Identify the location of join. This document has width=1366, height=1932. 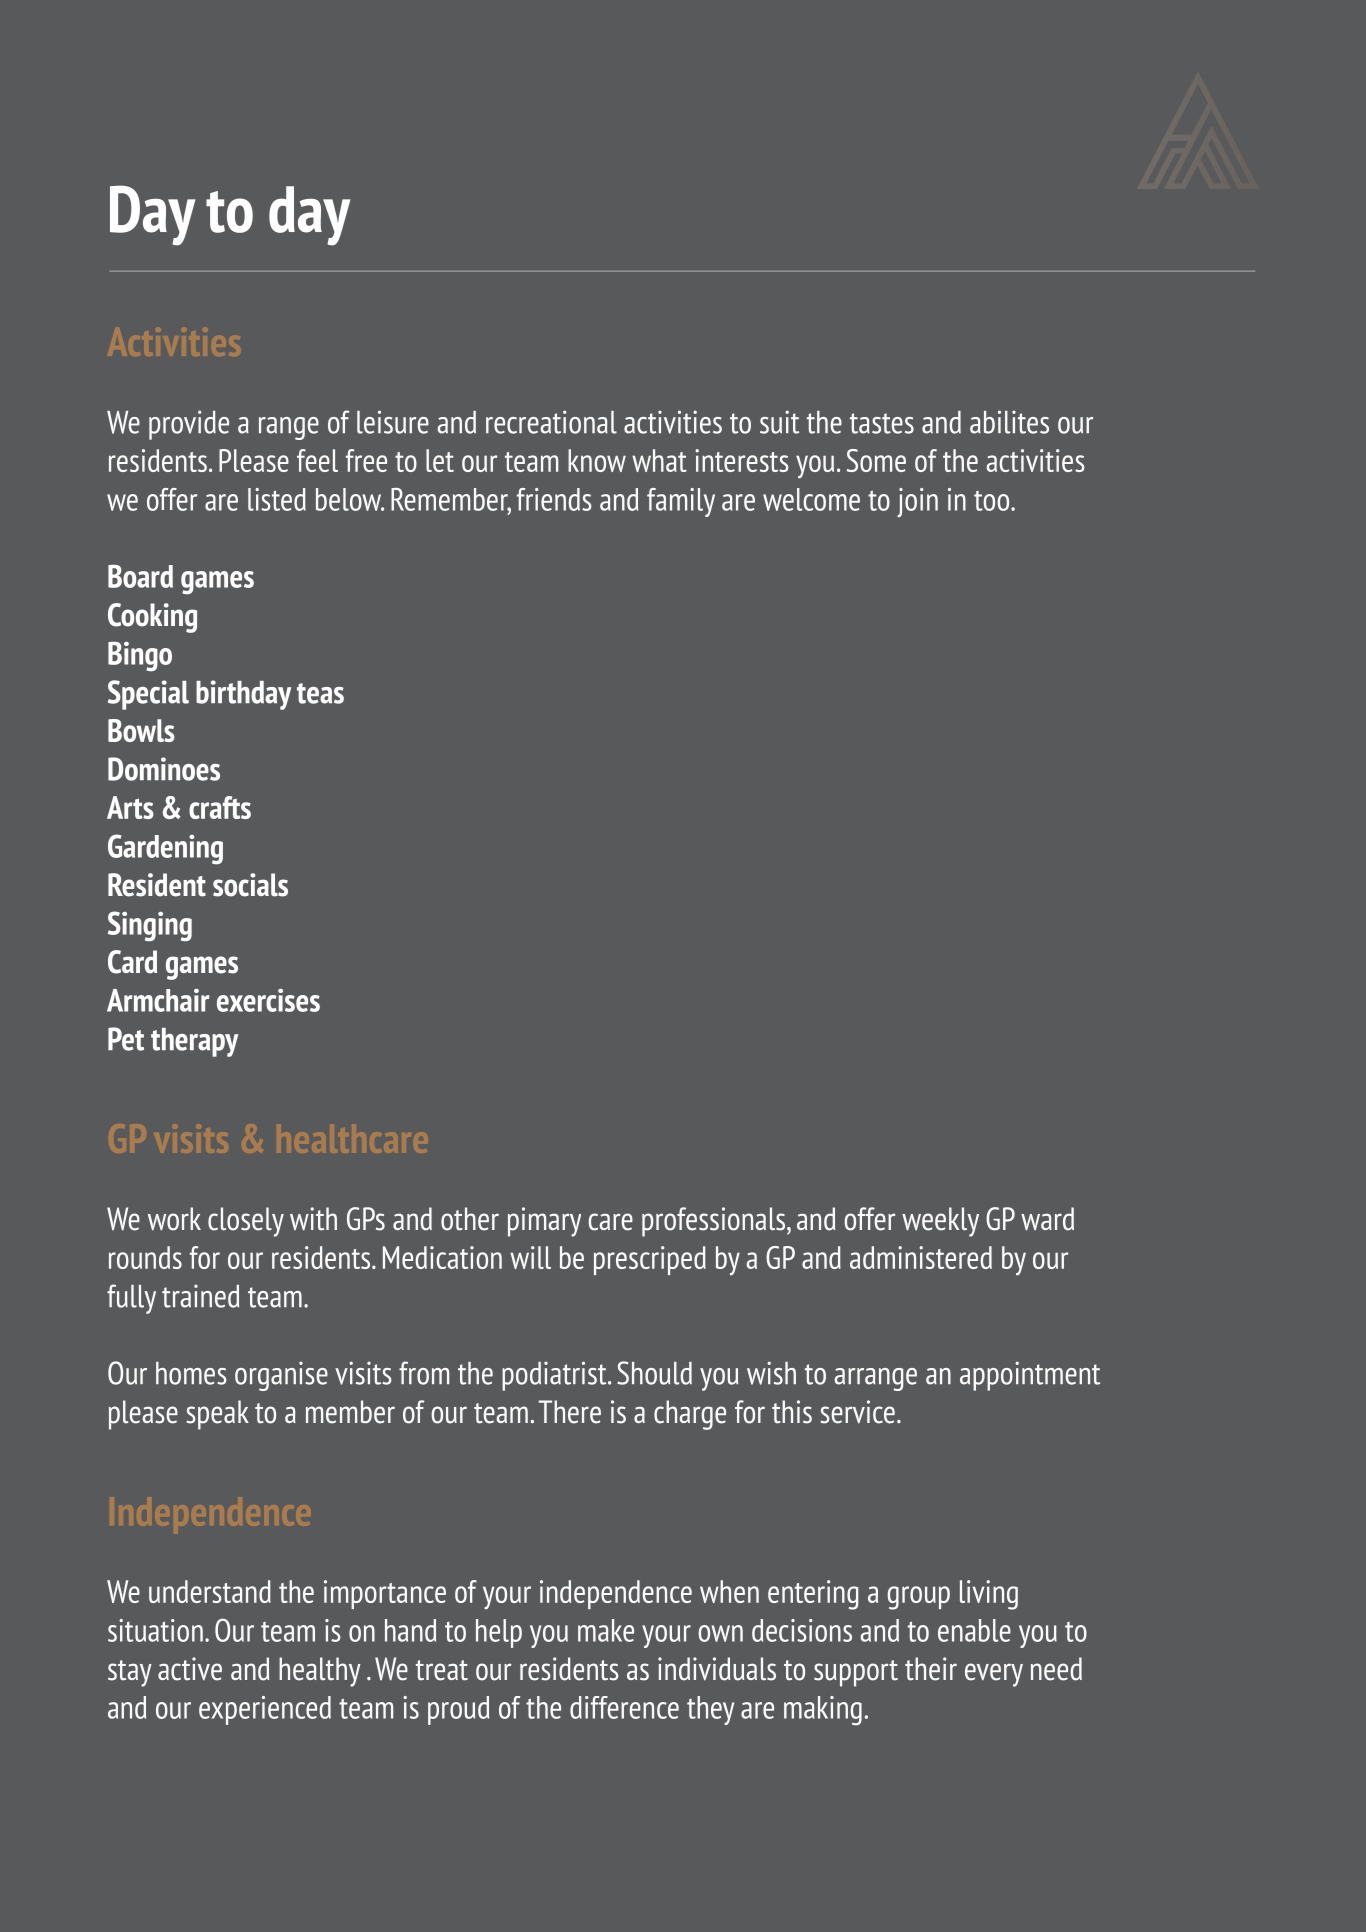
(917, 502).
